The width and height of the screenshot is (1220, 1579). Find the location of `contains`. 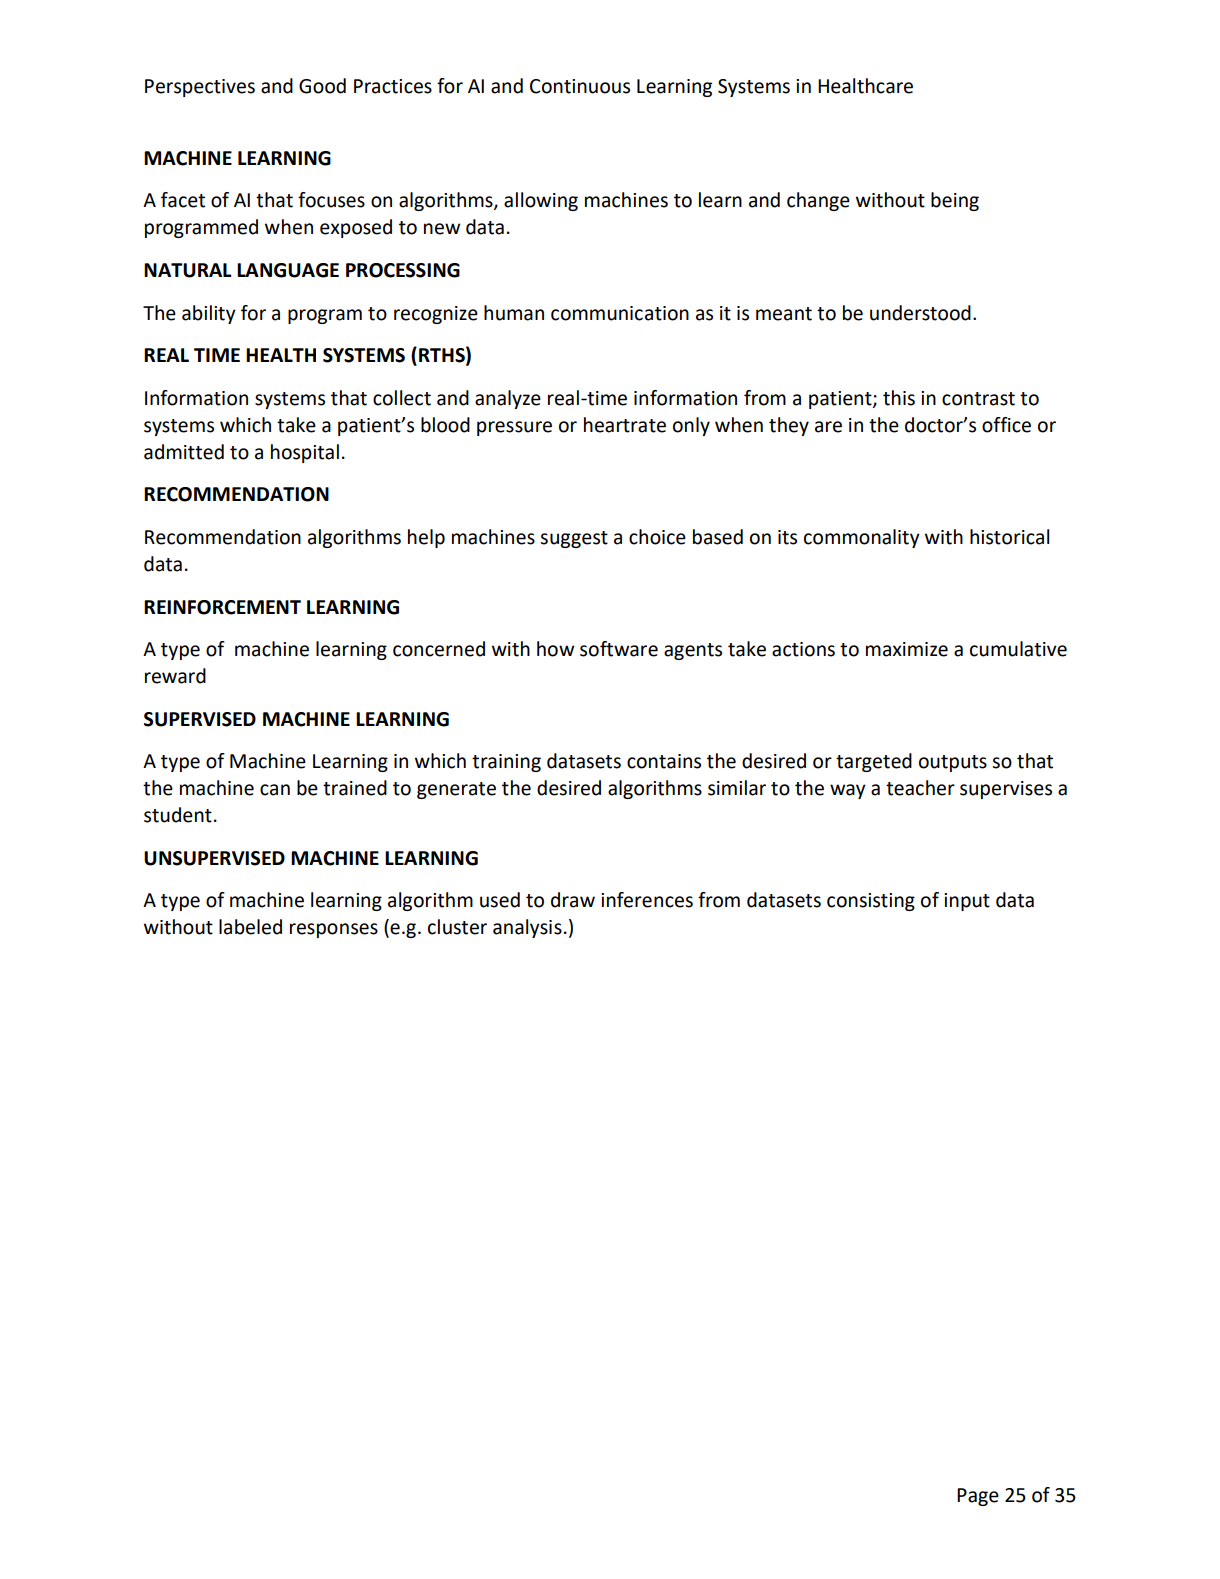

contains is located at coordinates (664, 761).
